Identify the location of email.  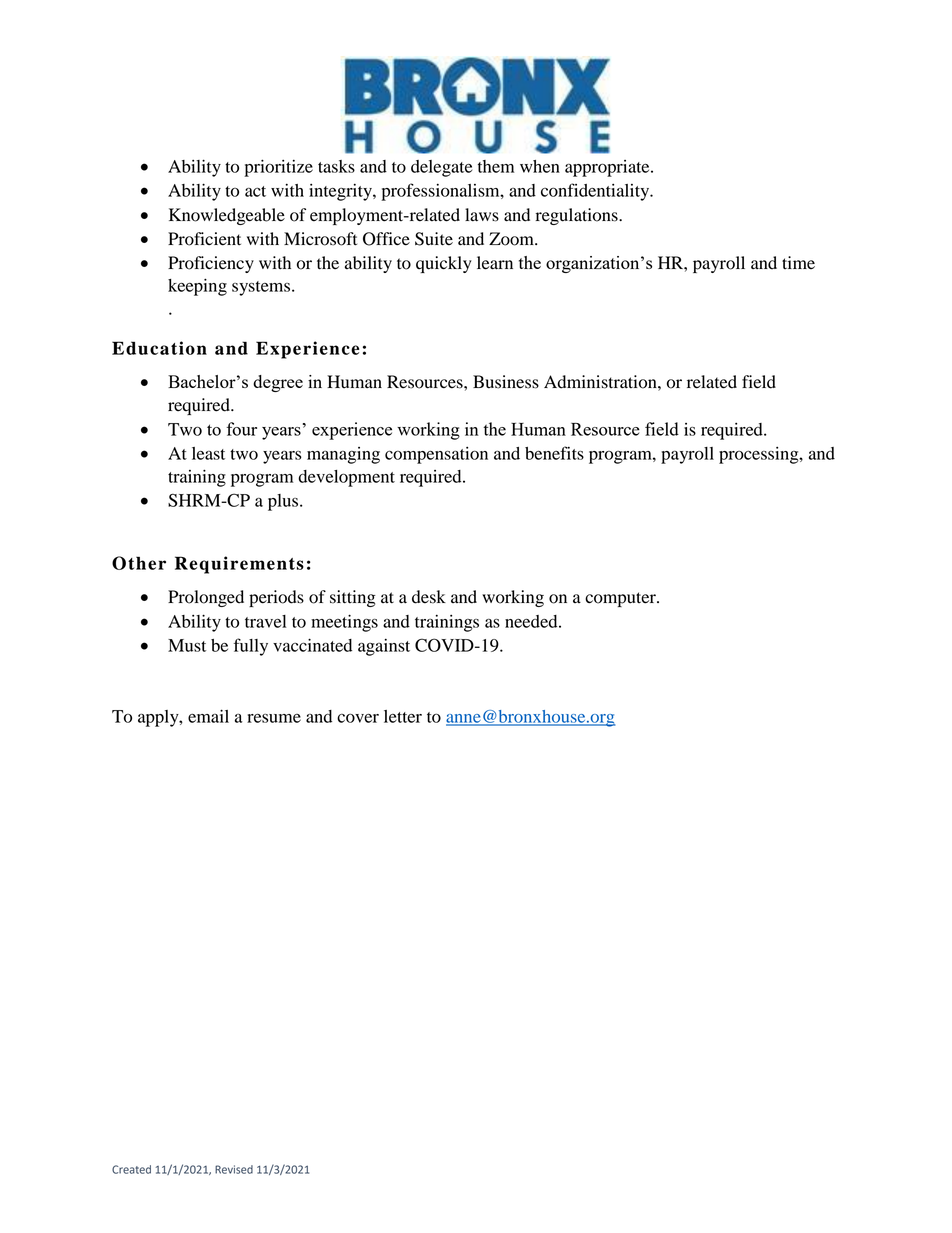
(208, 716).
